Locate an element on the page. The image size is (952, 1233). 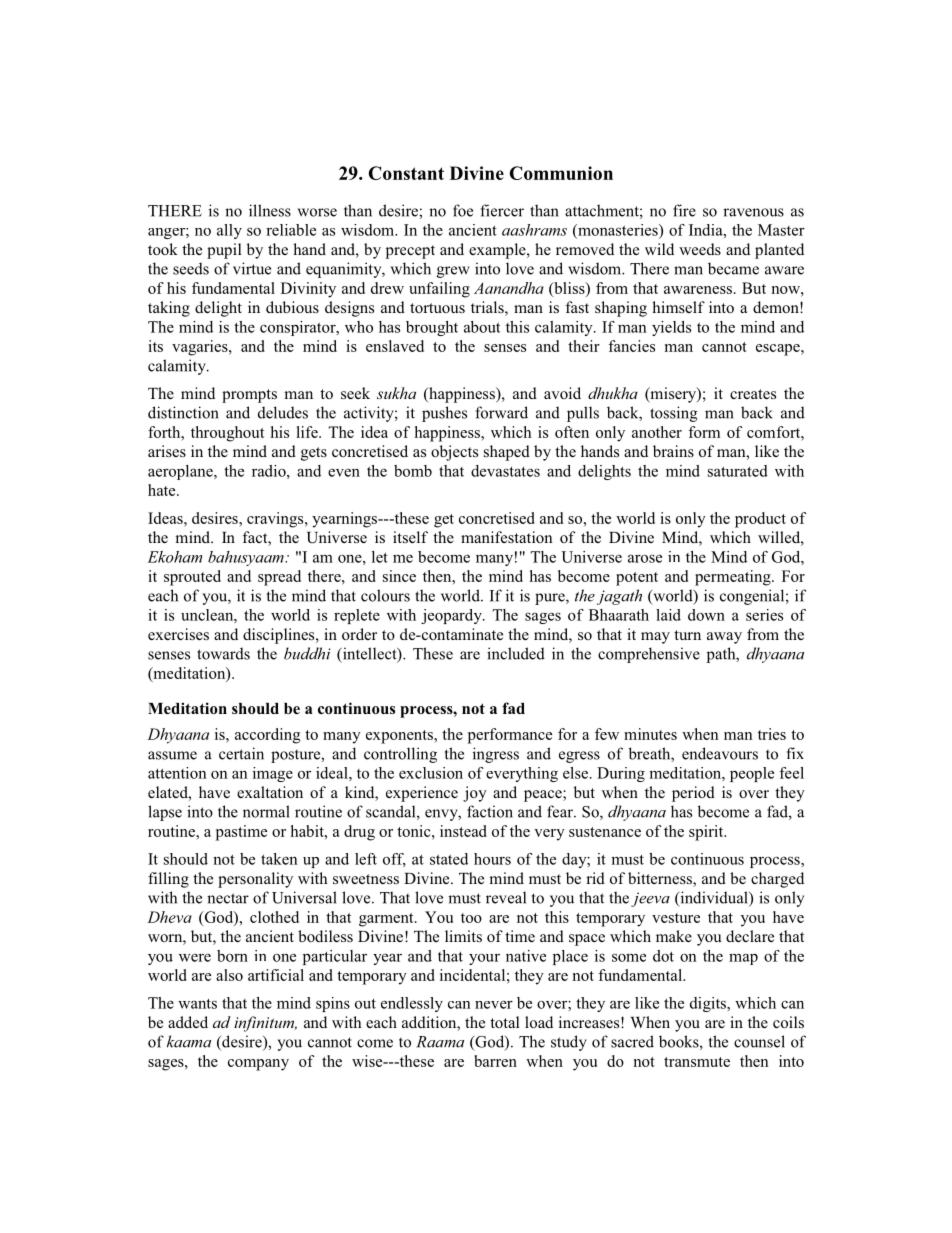
foe is located at coordinates (463, 210).
